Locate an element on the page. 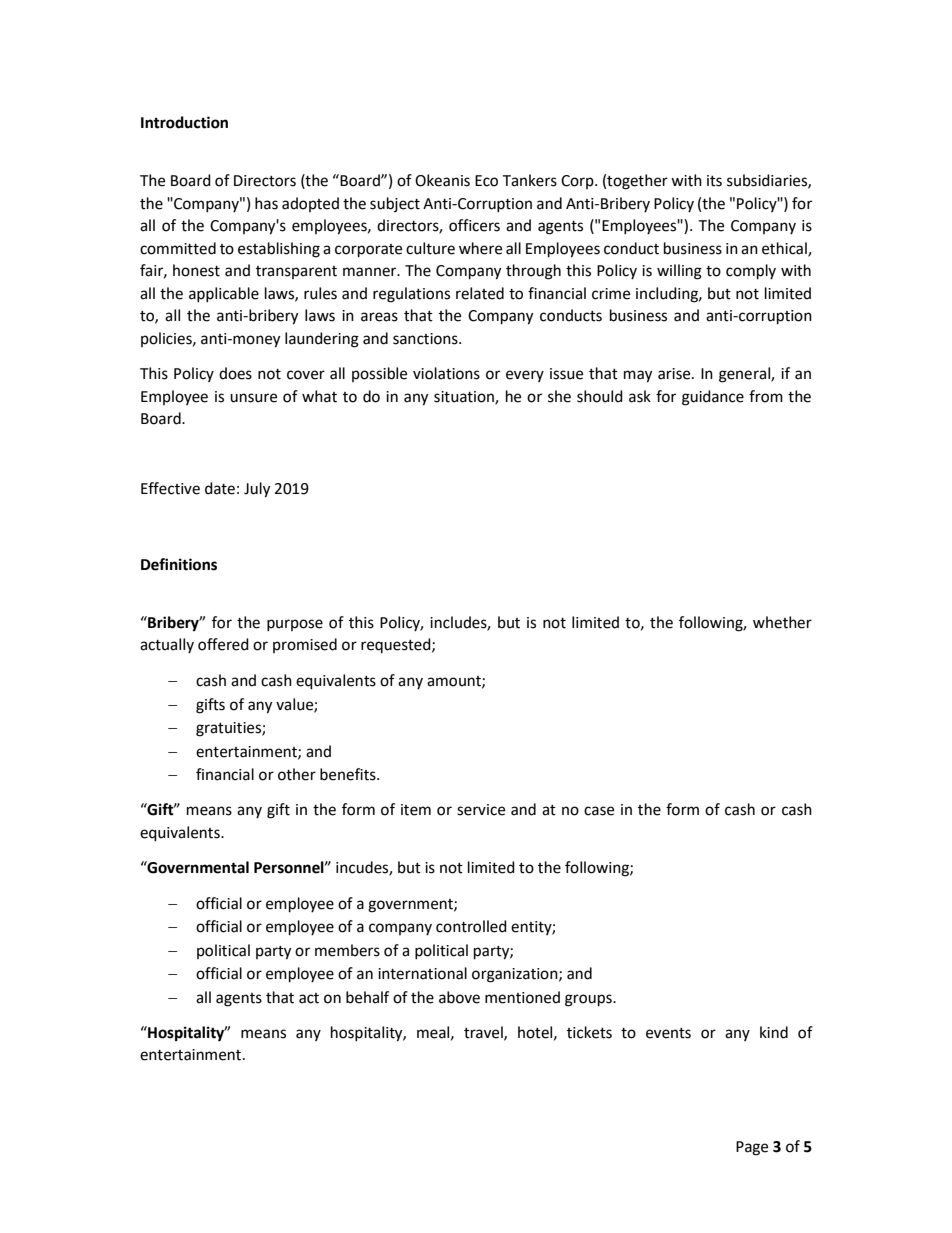  has is located at coordinates (266, 203).
